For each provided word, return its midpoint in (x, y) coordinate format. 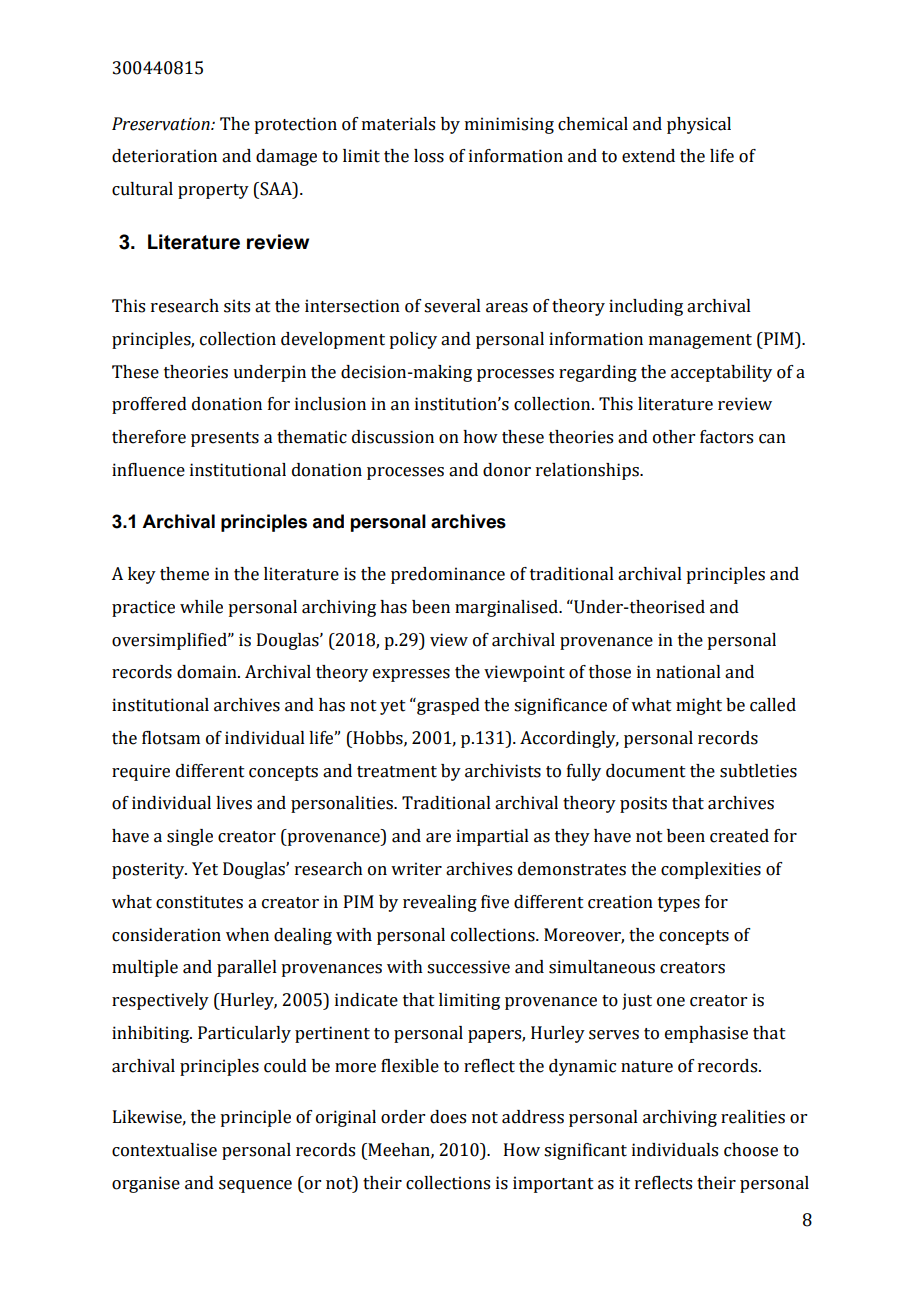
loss (429, 156)
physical (699, 125)
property (213, 191)
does (448, 1117)
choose (751, 1150)
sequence (255, 1186)
